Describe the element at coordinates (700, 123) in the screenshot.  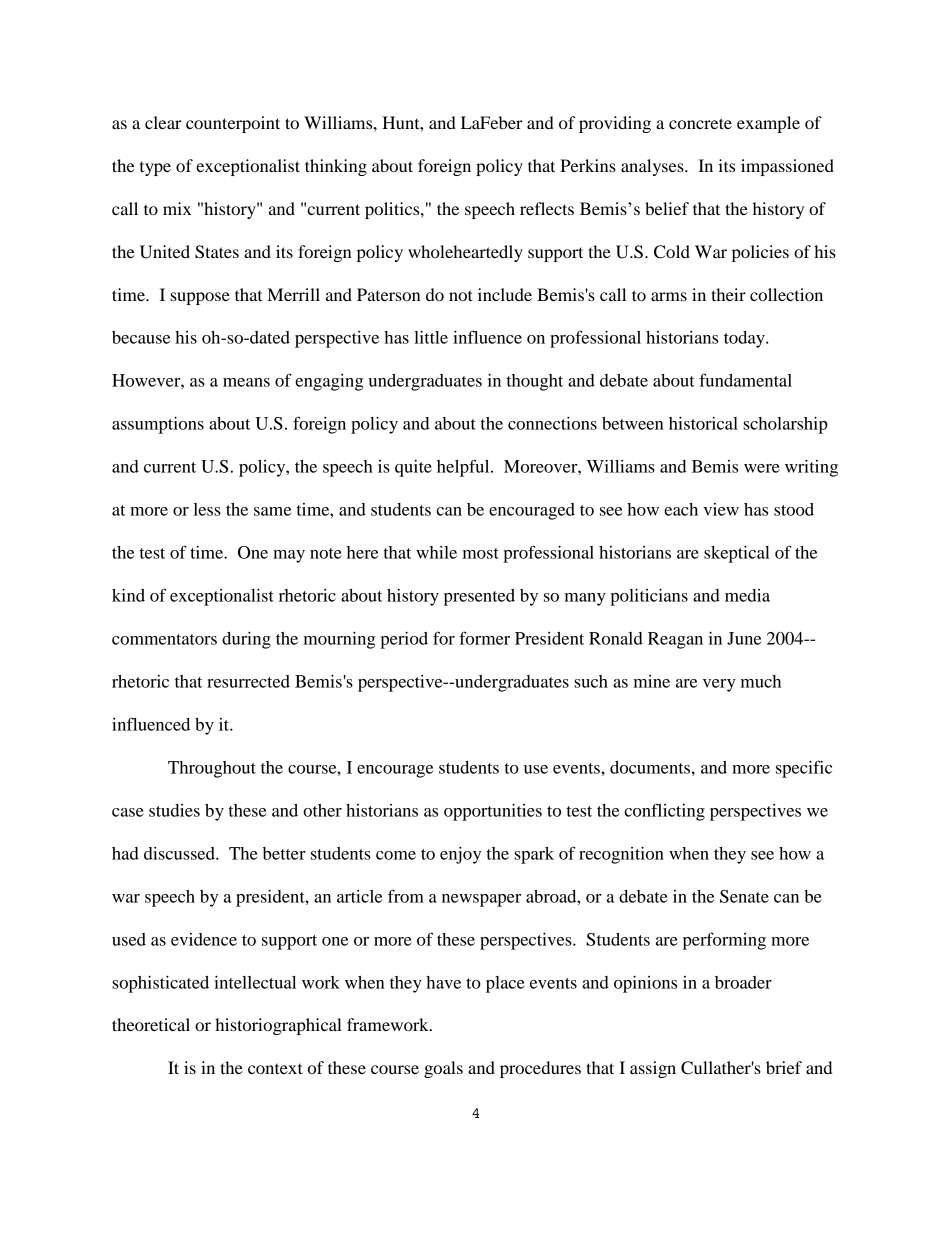
I see `concrete` at that location.
